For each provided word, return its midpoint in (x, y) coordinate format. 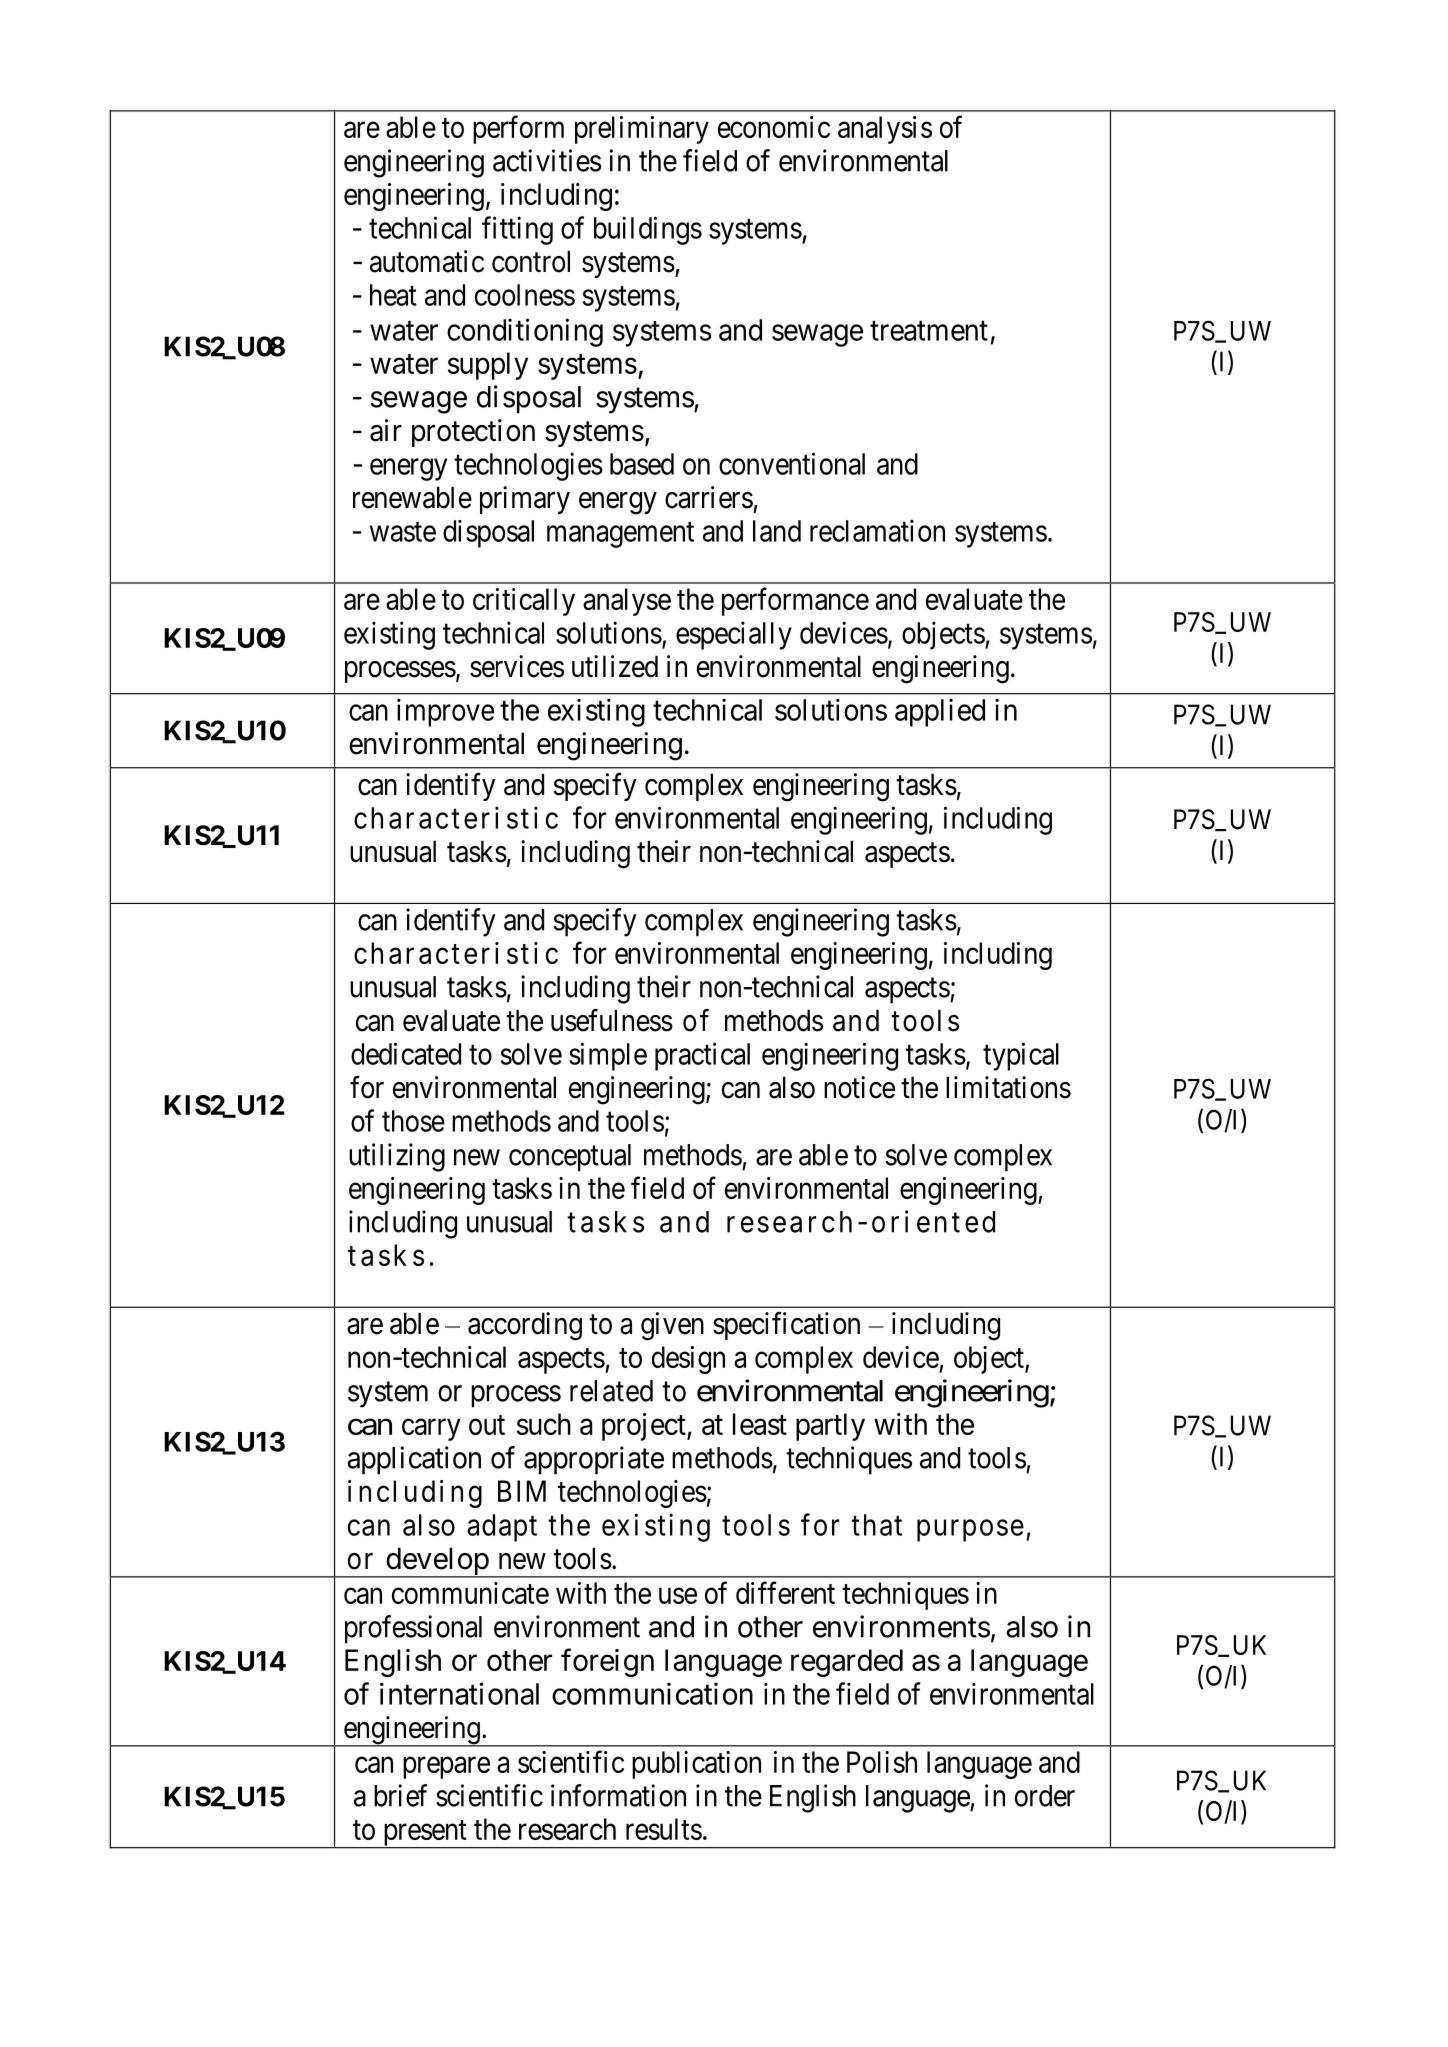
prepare (446, 1768)
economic (774, 127)
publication (696, 1765)
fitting (517, 230)
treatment (929, 331)
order (1045, 1796)
